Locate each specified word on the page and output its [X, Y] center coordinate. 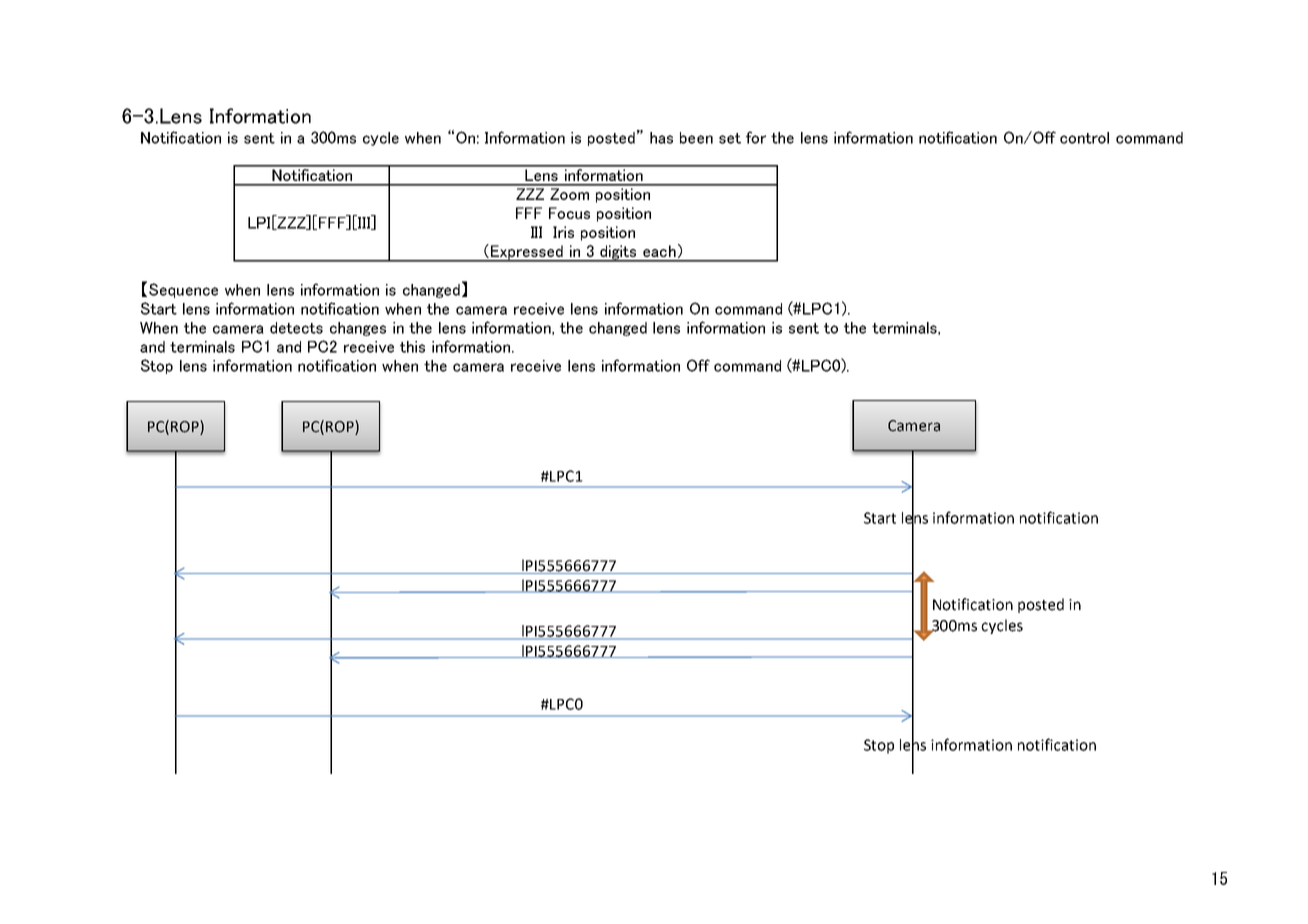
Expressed [527, 253]
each [659, 251]
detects [296, 328]
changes [358, 329]
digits [618, 253]
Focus [569, 213]
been [696, 138]
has [661, 138]
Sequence [183, 290]
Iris [563, 232]
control [1084, 138]
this [412, 347]
